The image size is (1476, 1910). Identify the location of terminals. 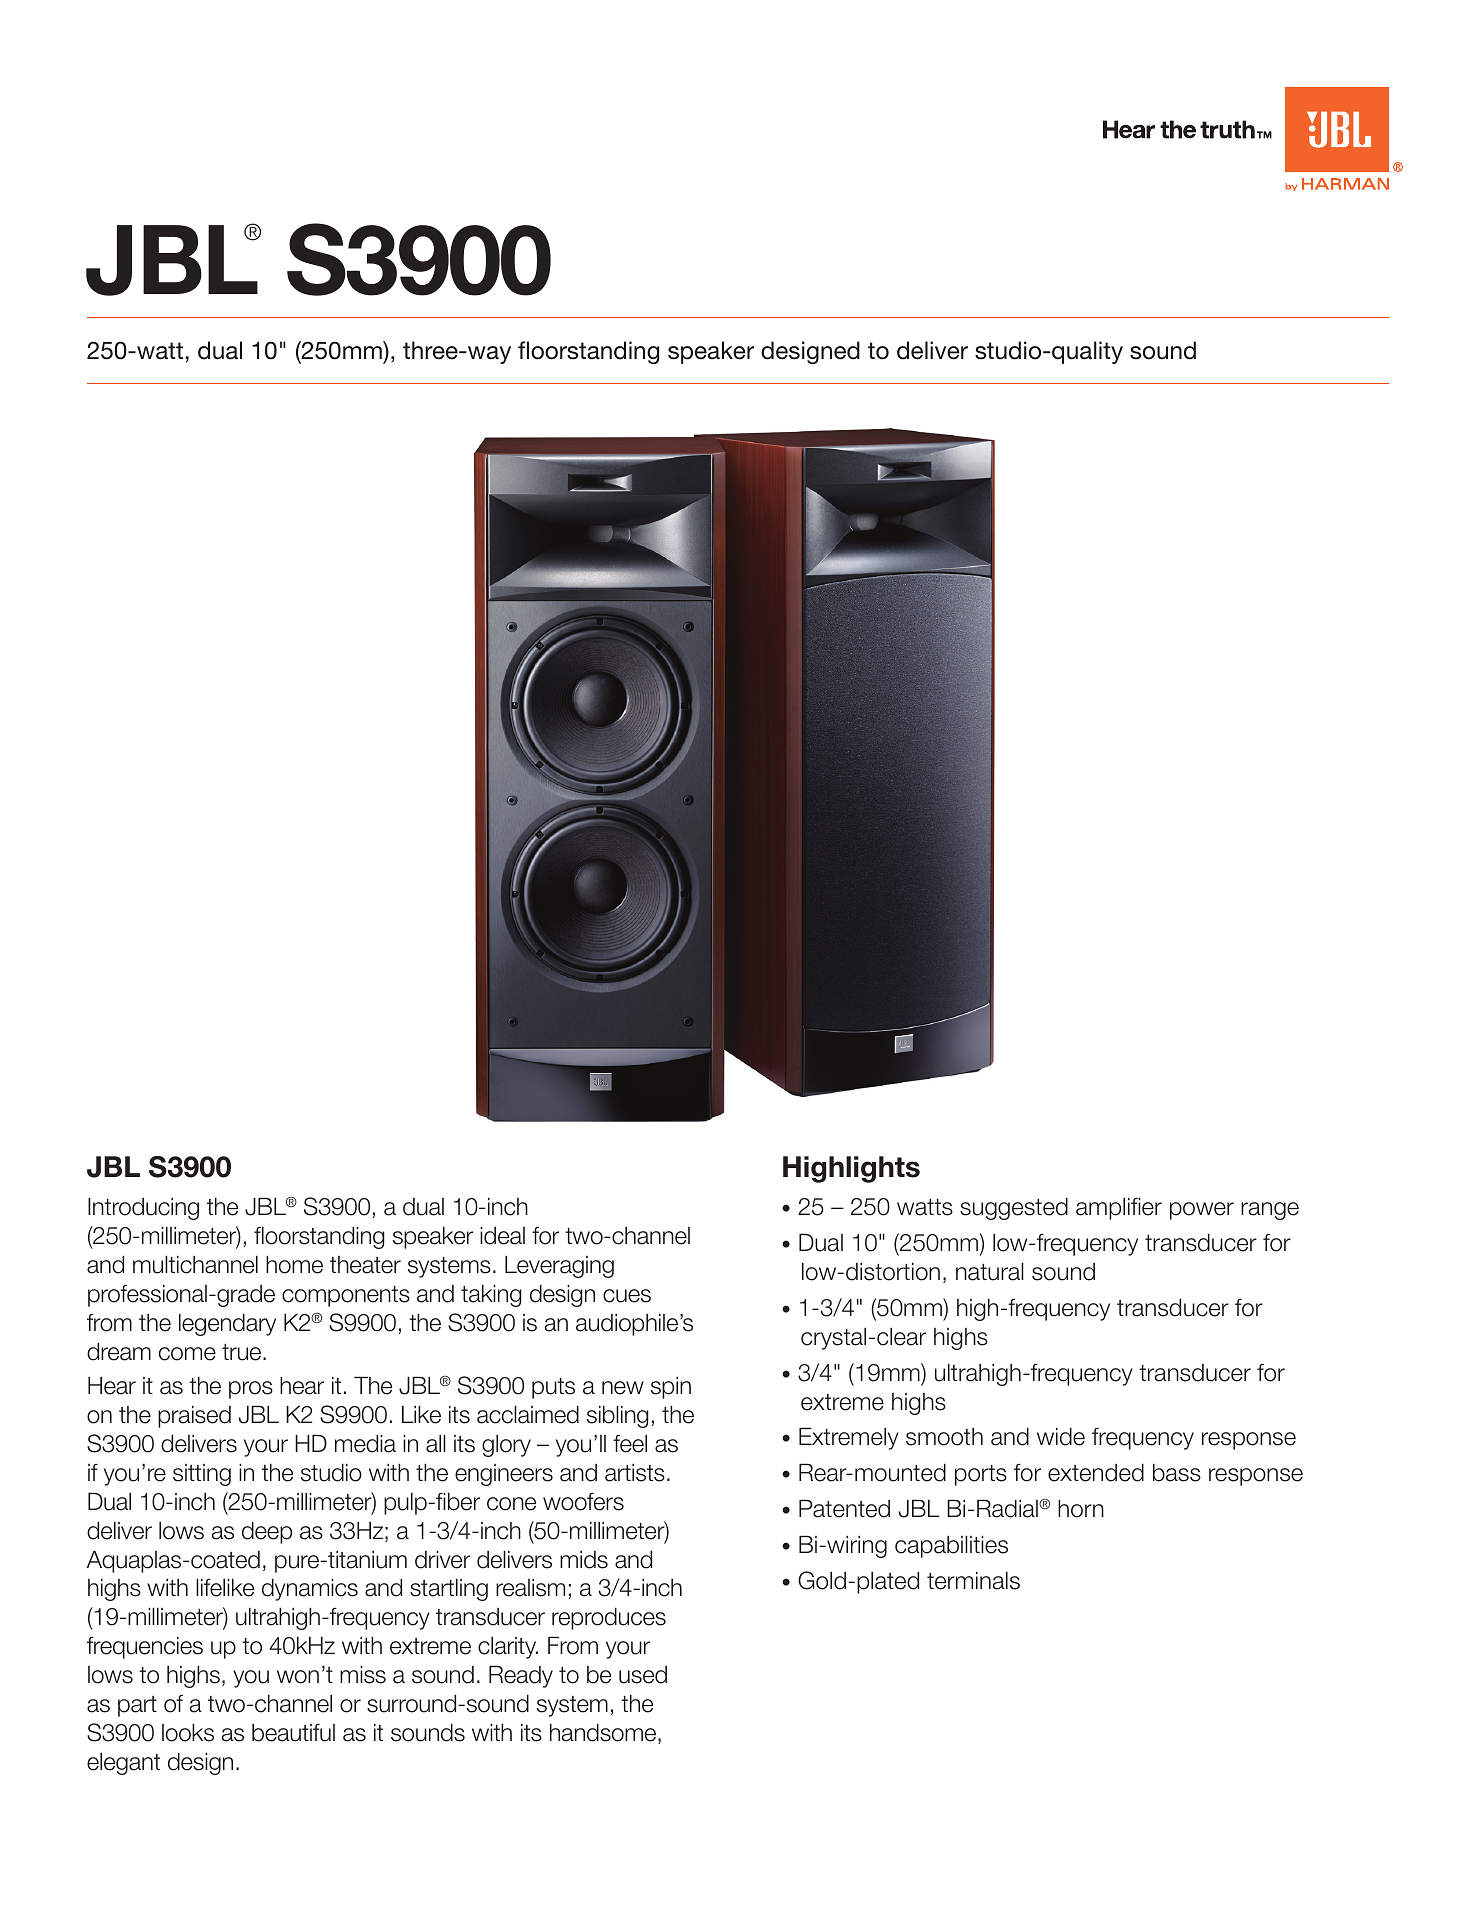
(973, 1580).
